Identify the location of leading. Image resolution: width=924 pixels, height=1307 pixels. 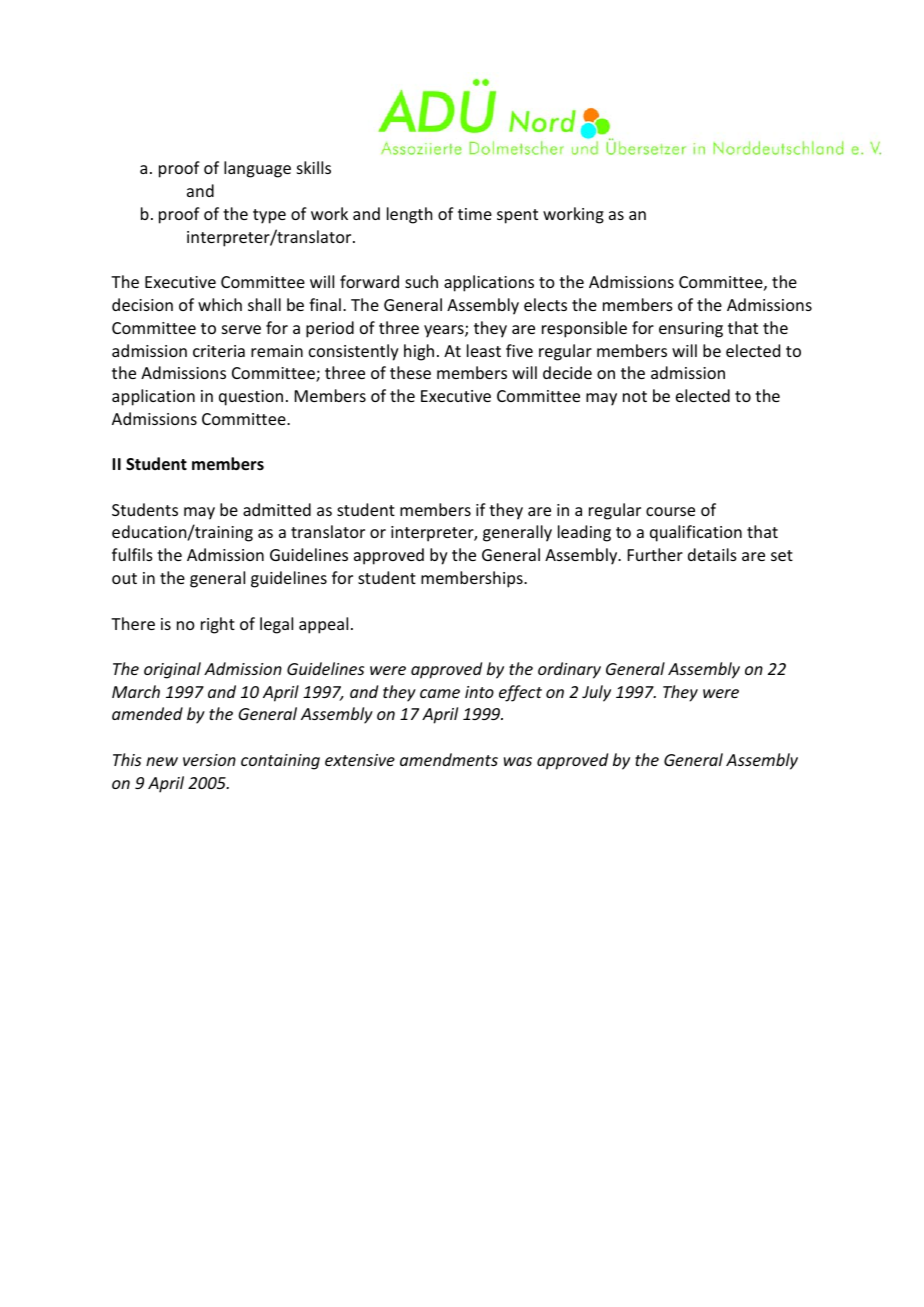
(584, 533).
